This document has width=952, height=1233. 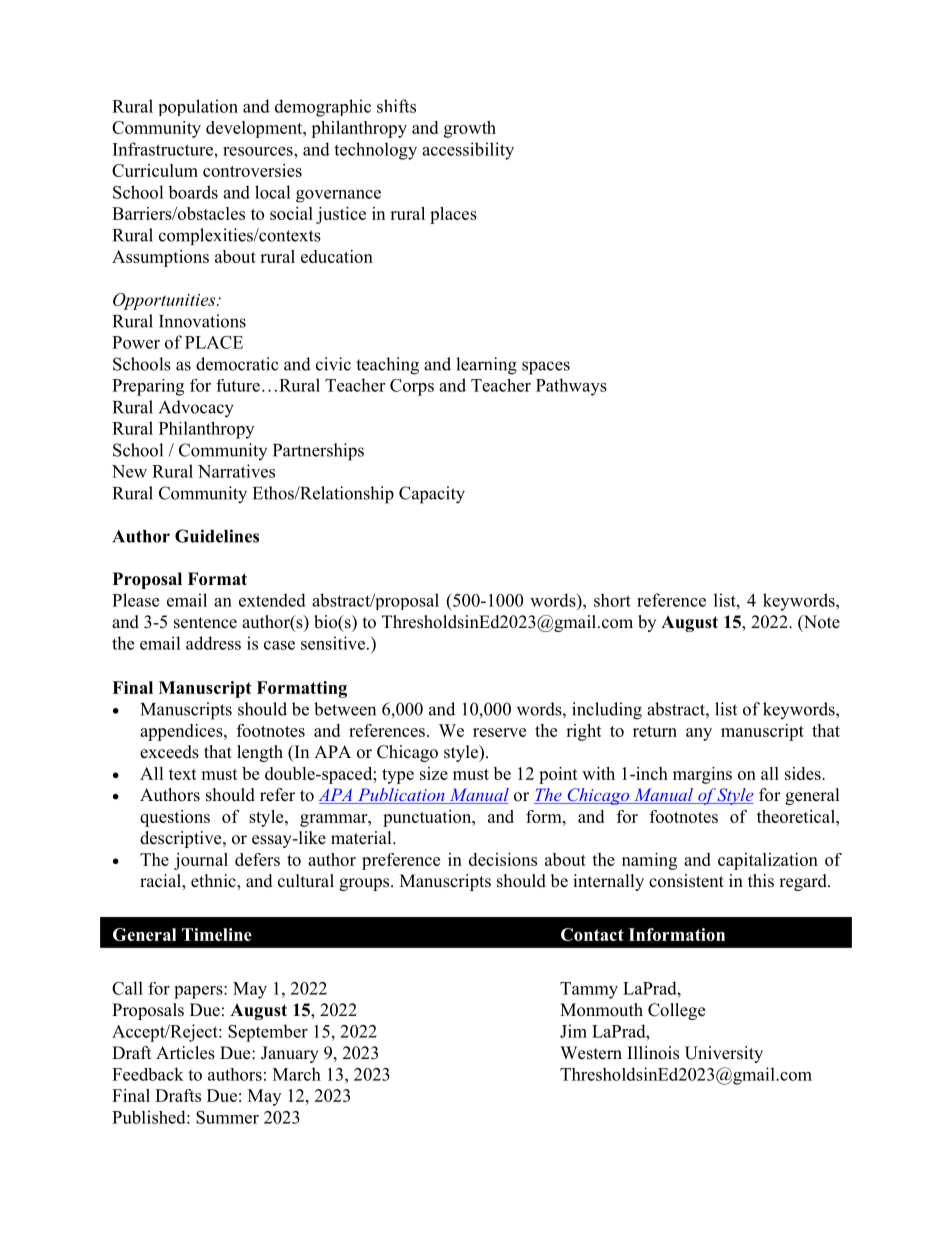 What do you see at coordinates (205, 623) in the document?
I see `sentence` at bounding box center [205, 623].
